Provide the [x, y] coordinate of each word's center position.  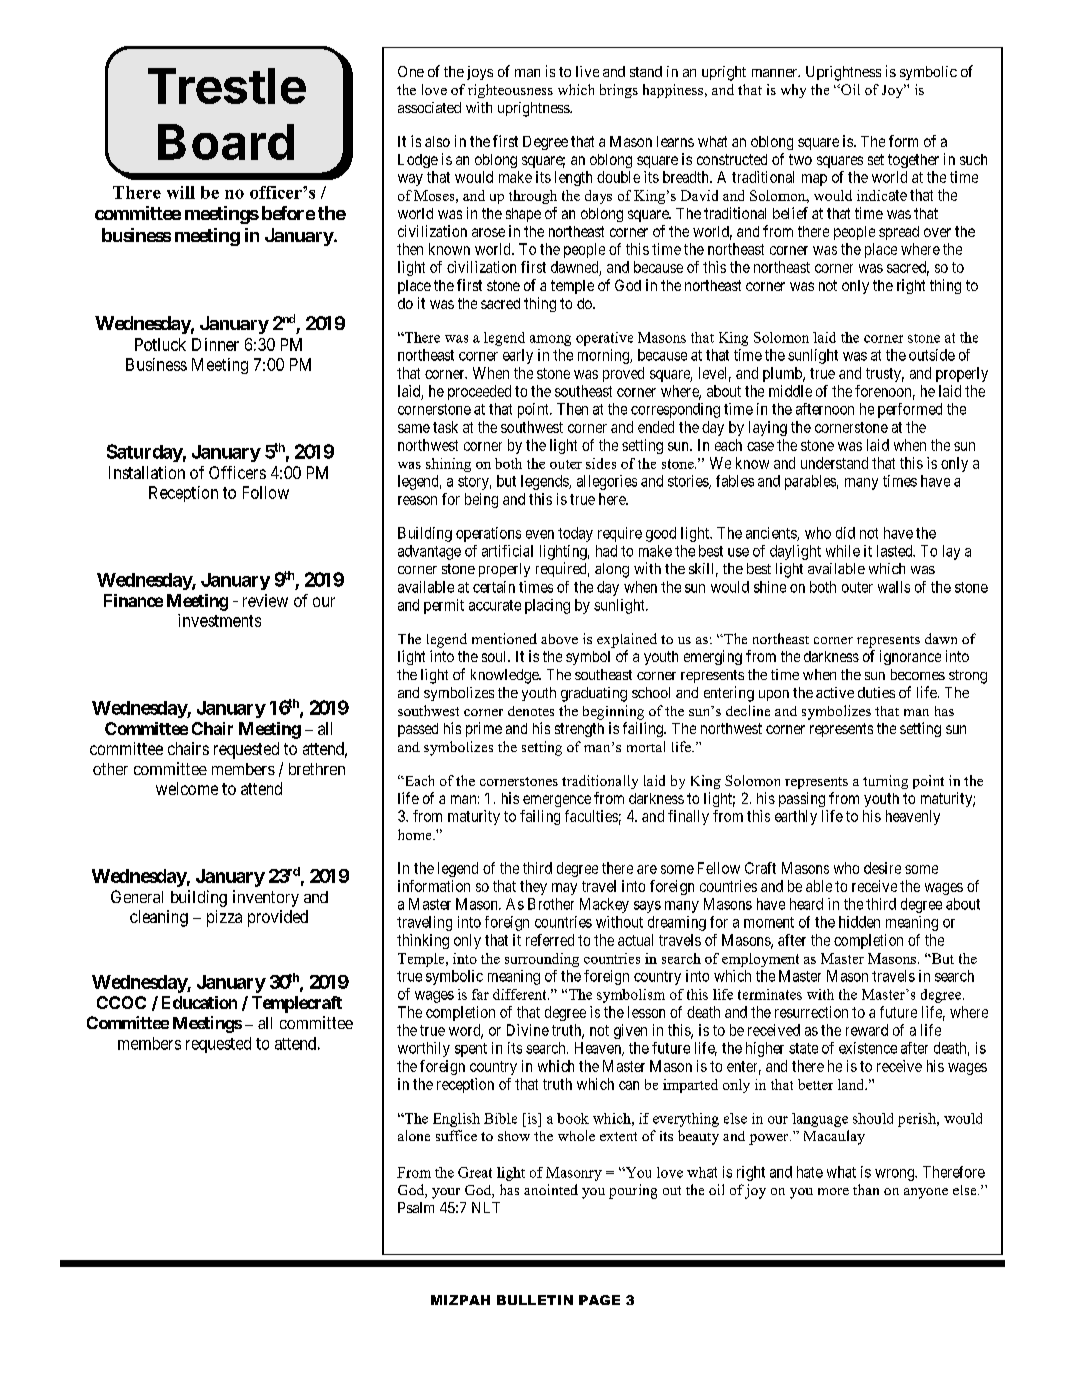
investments [219, 620]
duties [876, 692]
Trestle [227, 86]
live [587, 71]
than [866, 1189]
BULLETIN [535, 1300]
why [793, 91]
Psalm [416, 1207]
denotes [531, 711]
